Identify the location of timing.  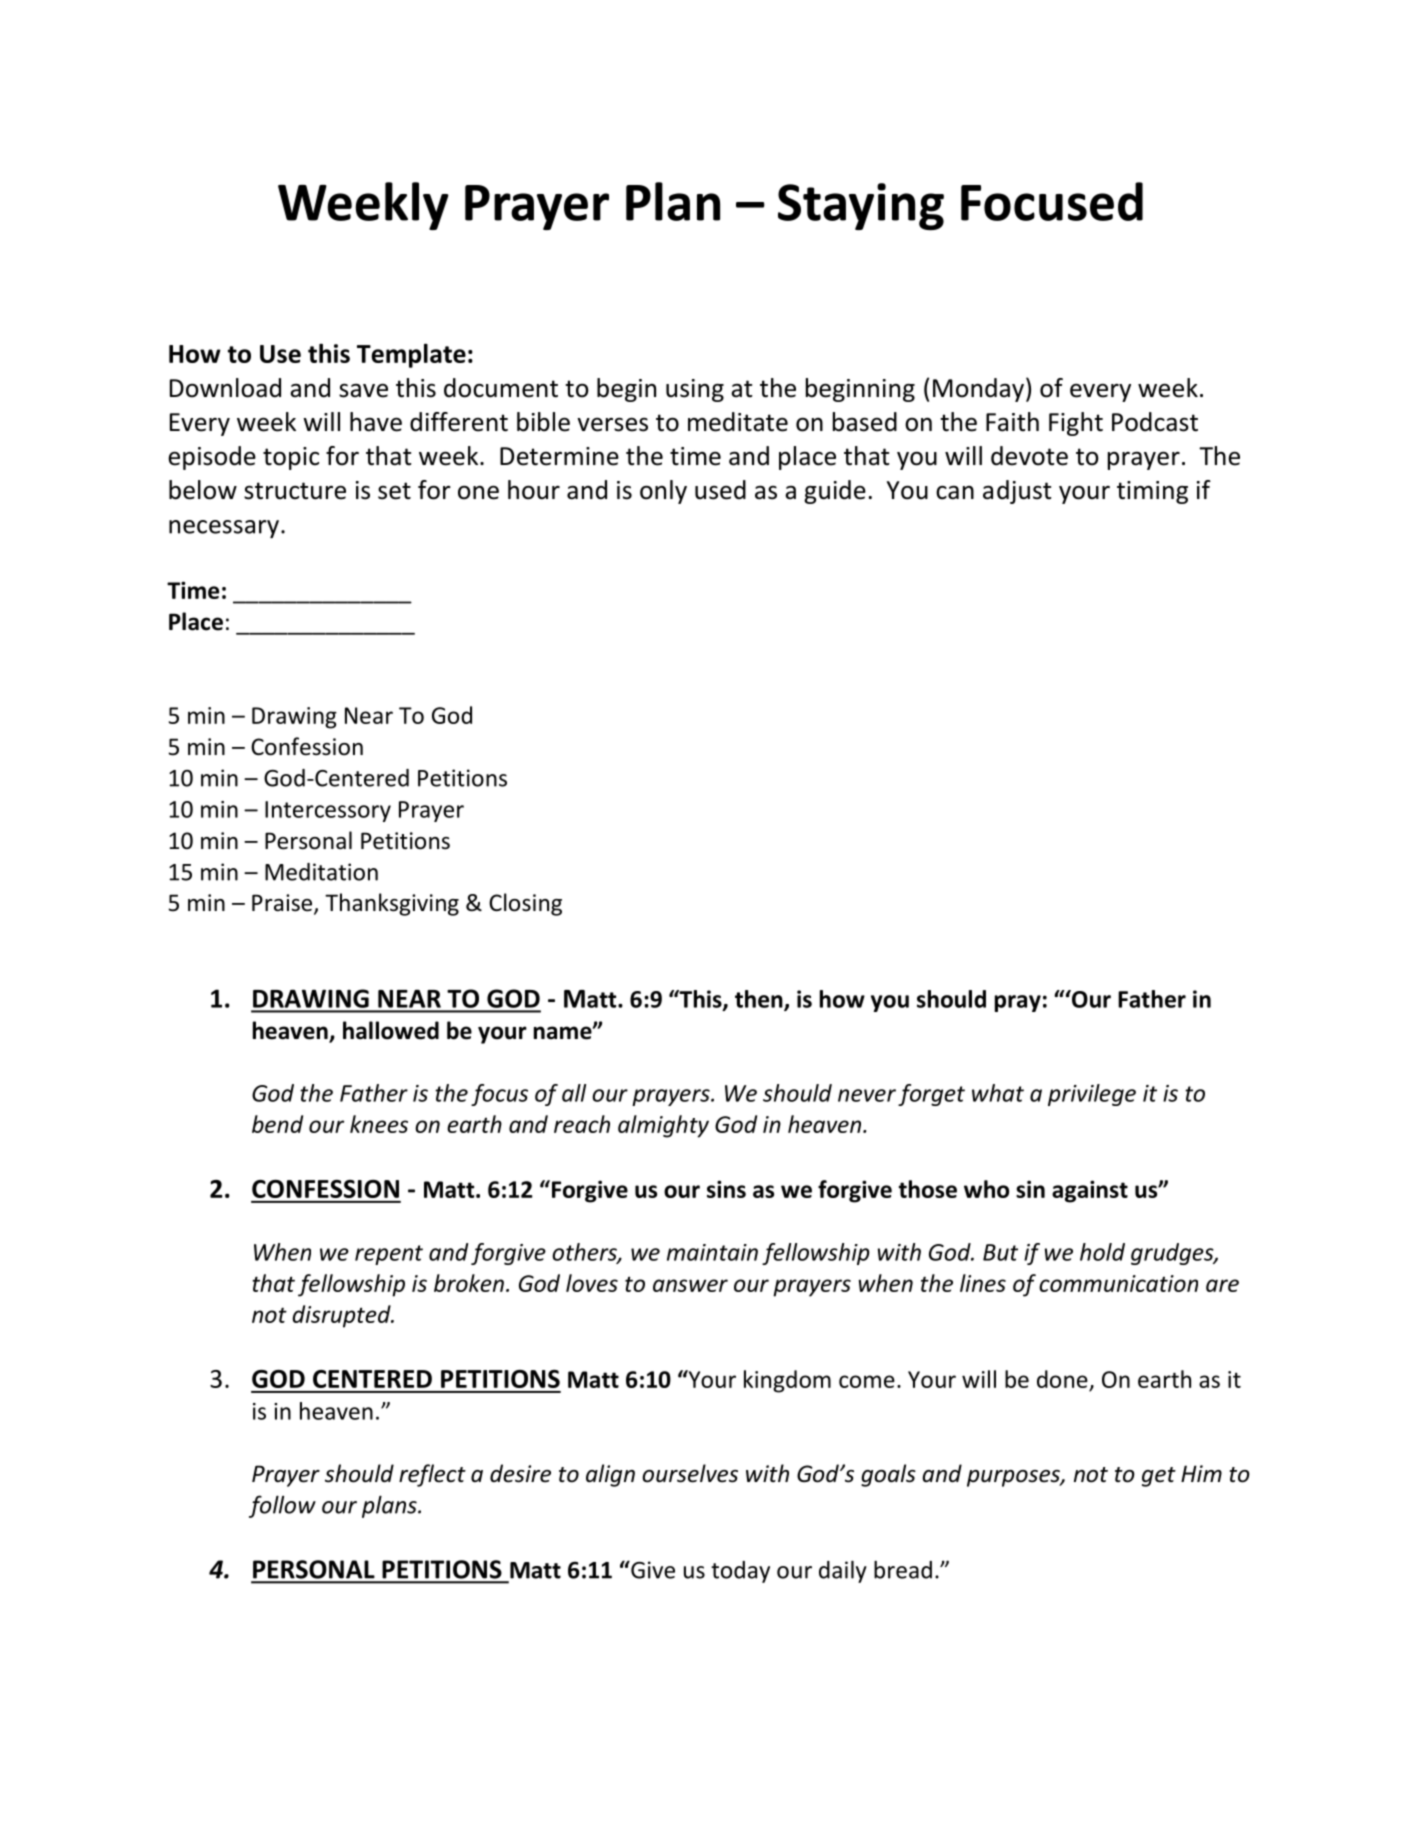
(1152, 492).
